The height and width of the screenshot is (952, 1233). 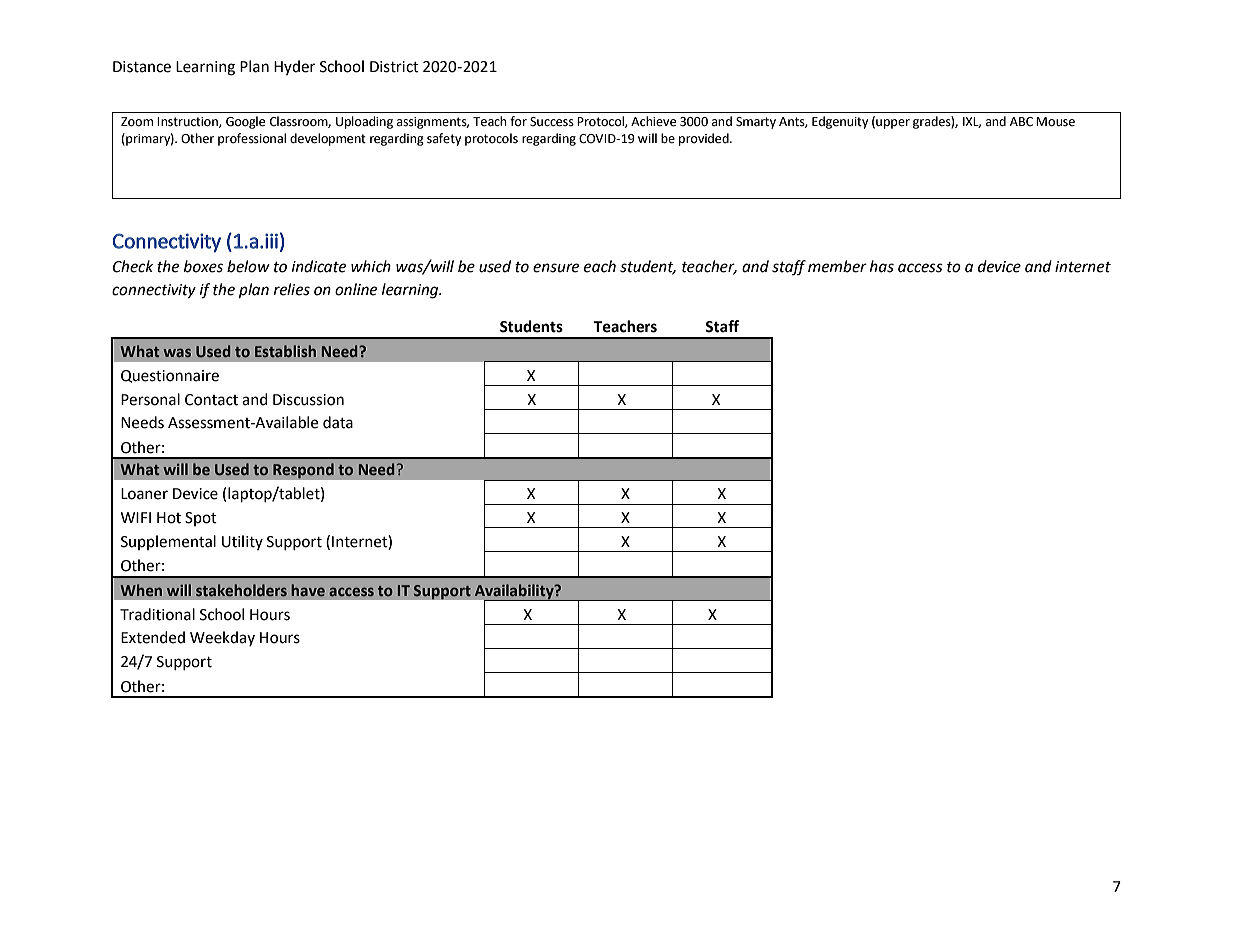 What do you see at coordinates (338, 422) in the screenshot?
I see `data` at bounding box center [338, 422].
